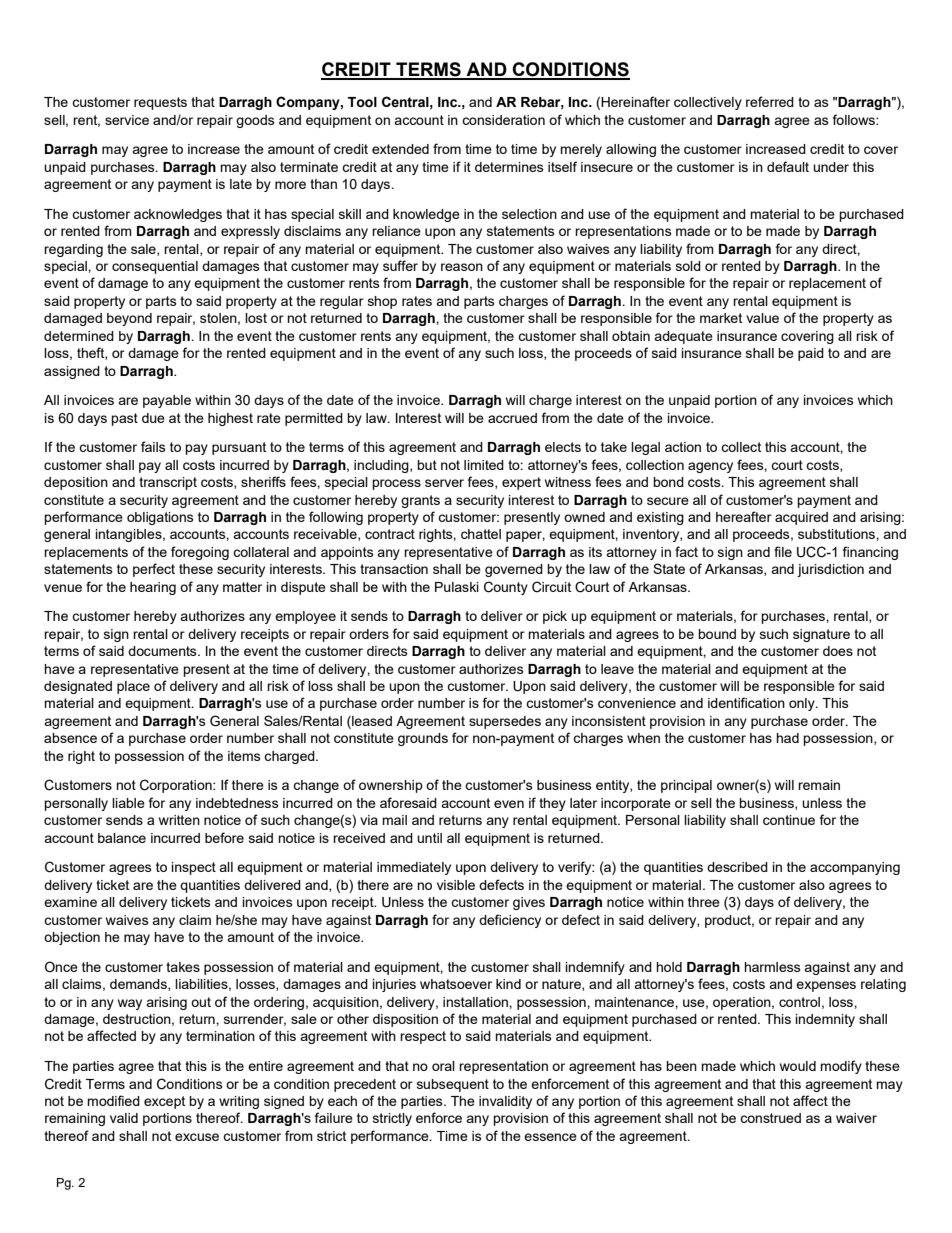  Describe the element at coordinates (484, 465) in the document. I see `limited` at that location.
